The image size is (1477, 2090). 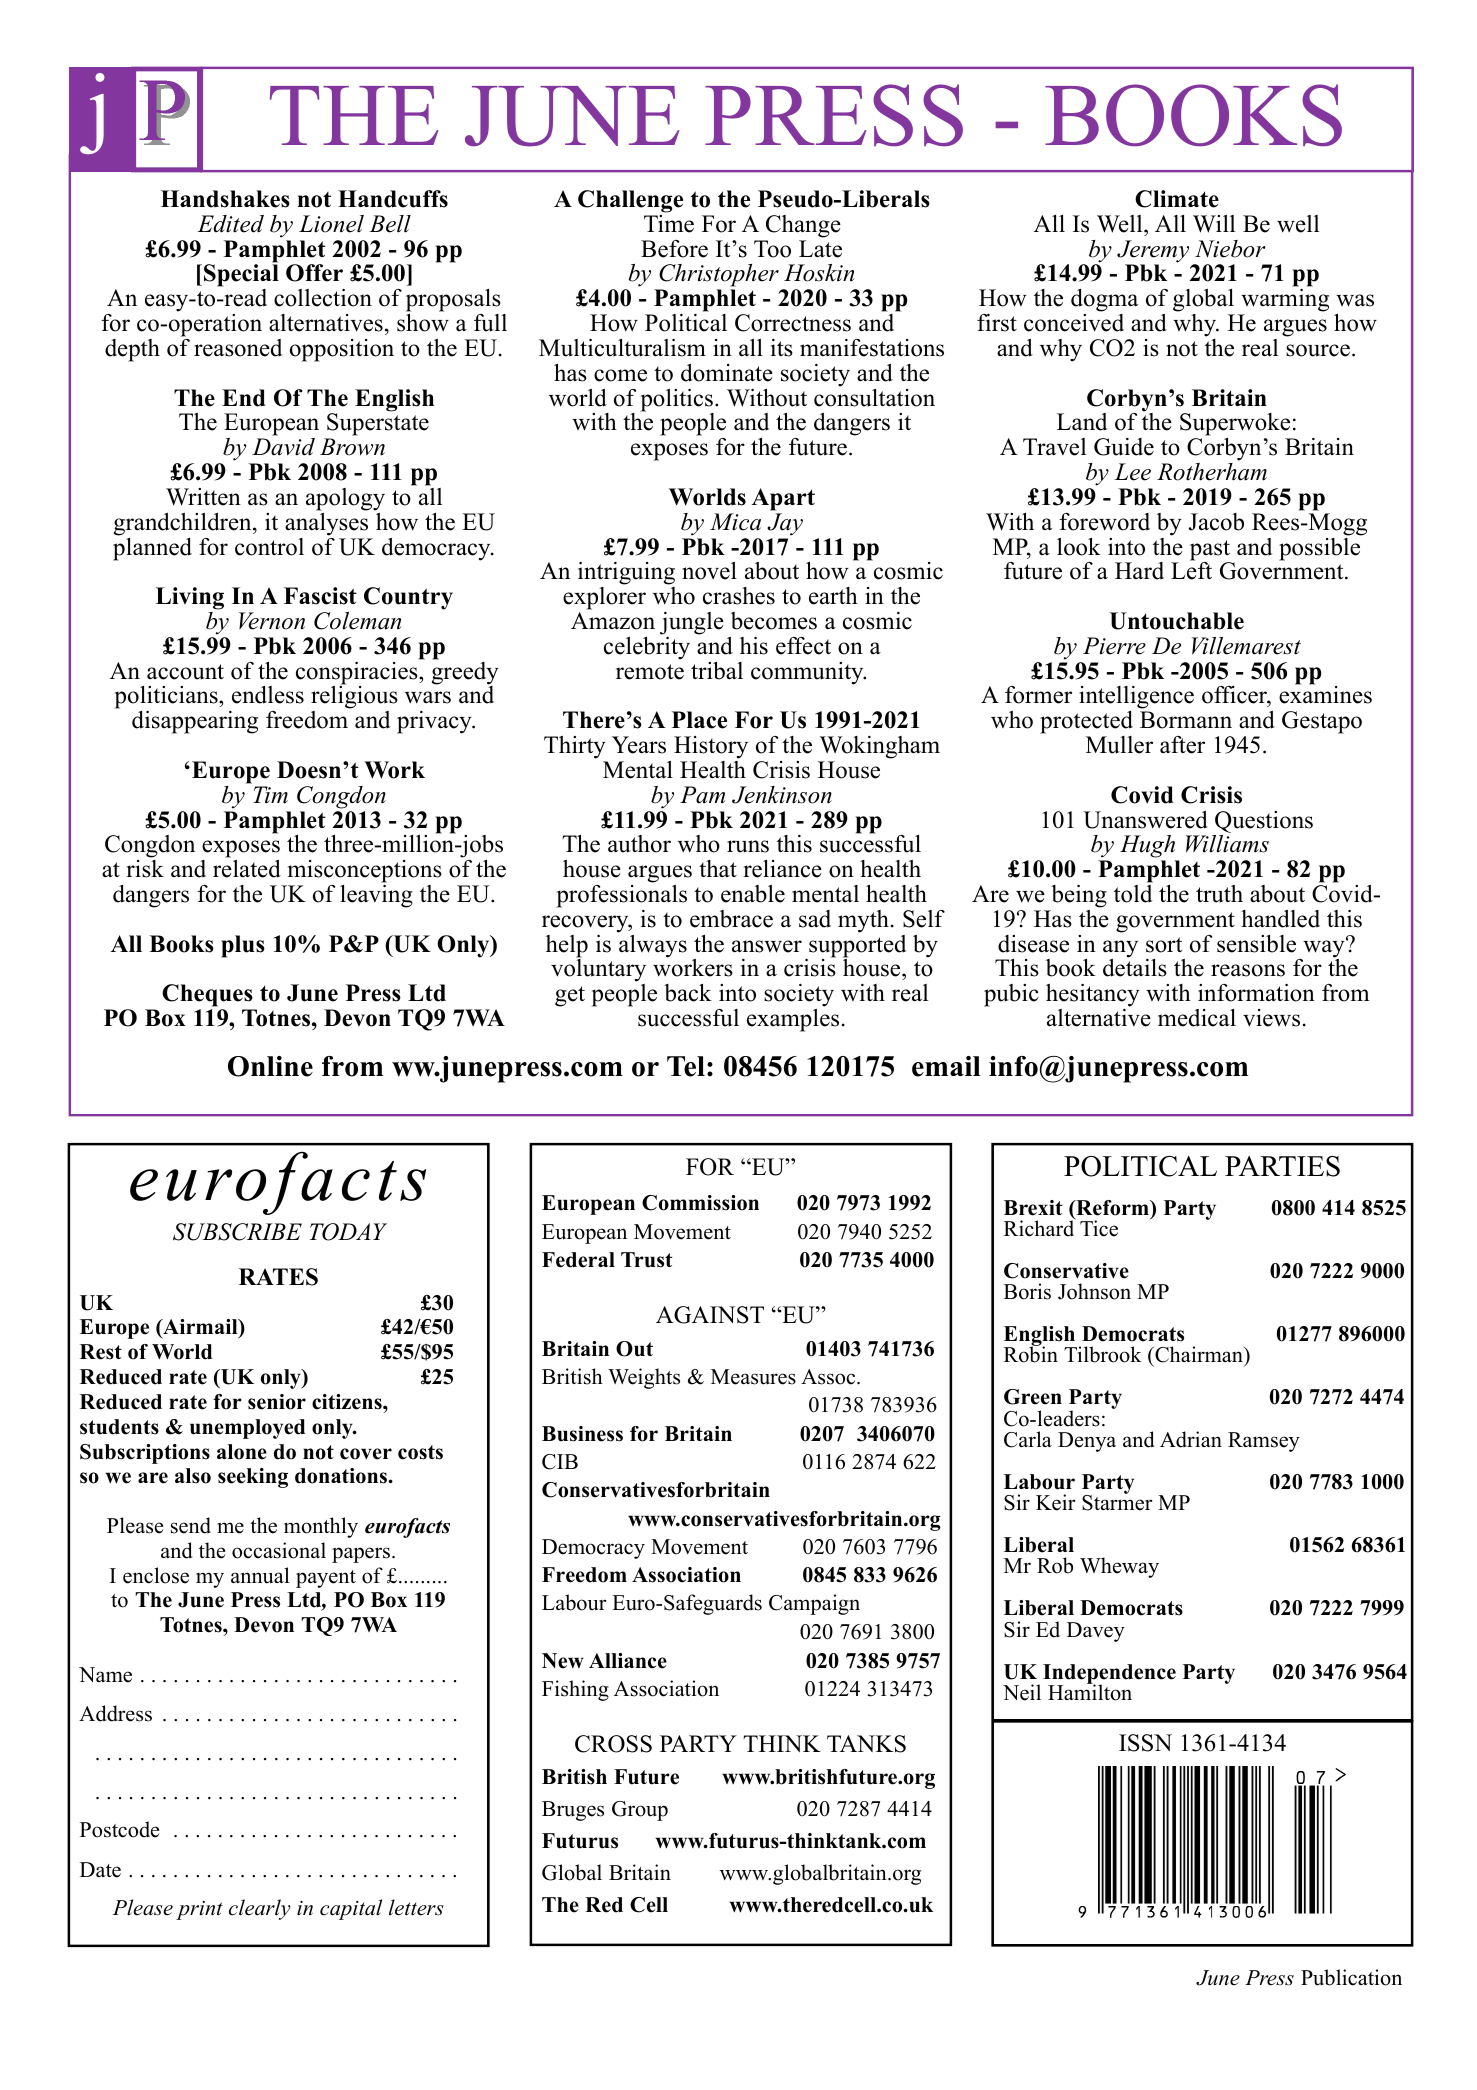 I want to click on clearly, so click(x=260, y=1909).
